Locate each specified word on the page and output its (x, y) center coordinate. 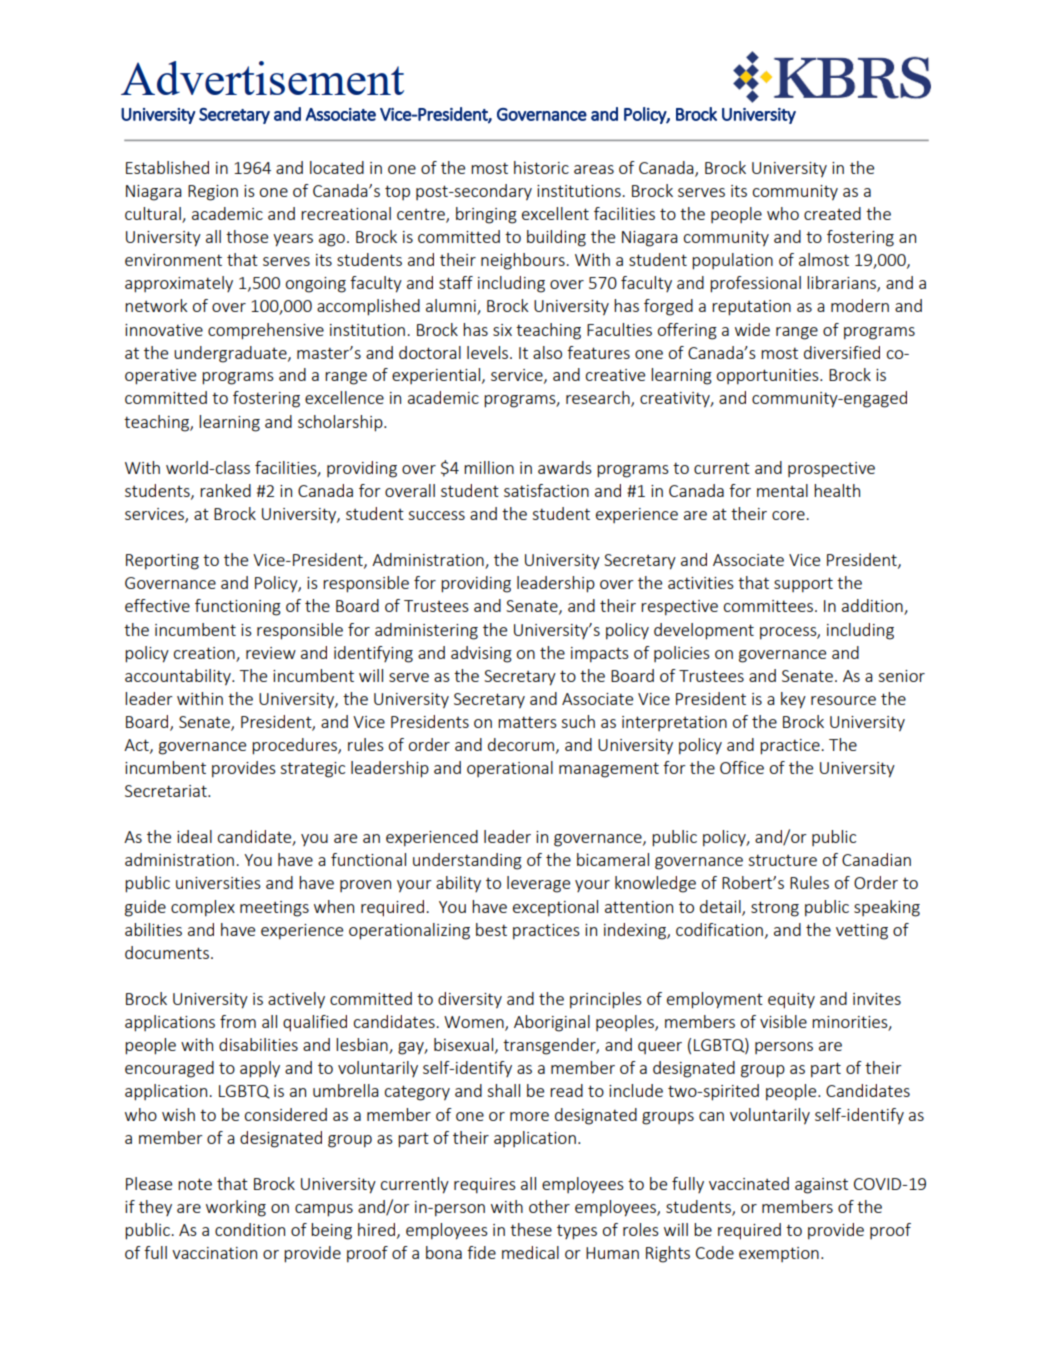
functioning (238, 607)
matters (527, 722)
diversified (842, 352)
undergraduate (231, 354)
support (803, 585)
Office (742, 767)
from (238, 1021)
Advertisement (262, 78)
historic (541, 167)
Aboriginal (552, 1023)
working (236, 1208)
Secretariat (167, 791)
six (502, 330)
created (832, 213)
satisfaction (546, 490)
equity (791, 1001)
